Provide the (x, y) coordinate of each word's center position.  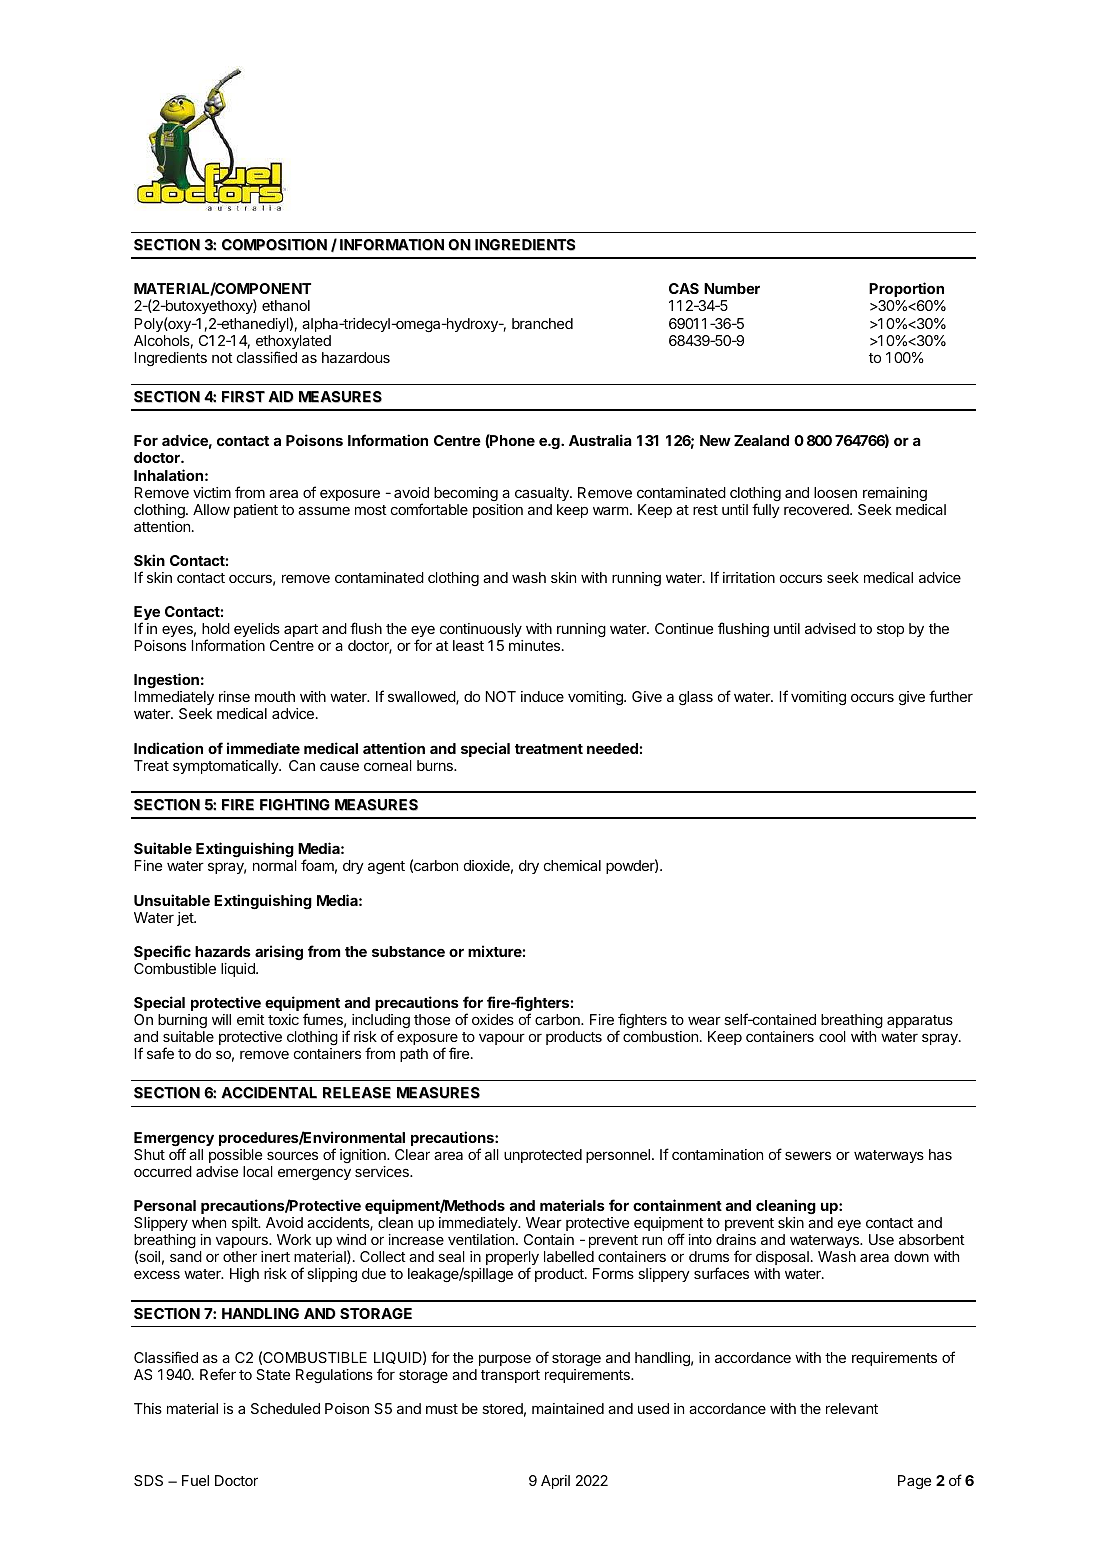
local (258, 1171)
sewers (808, 1155)
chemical (572, 865)
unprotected (543, 1156)
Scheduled (285, 1408)
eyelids (257, 630)
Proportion (906, 291)
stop (890, 630)
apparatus (920, 1021)
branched (542, 323)
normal (275, 865)
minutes (536, 645)
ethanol (286, 305)
